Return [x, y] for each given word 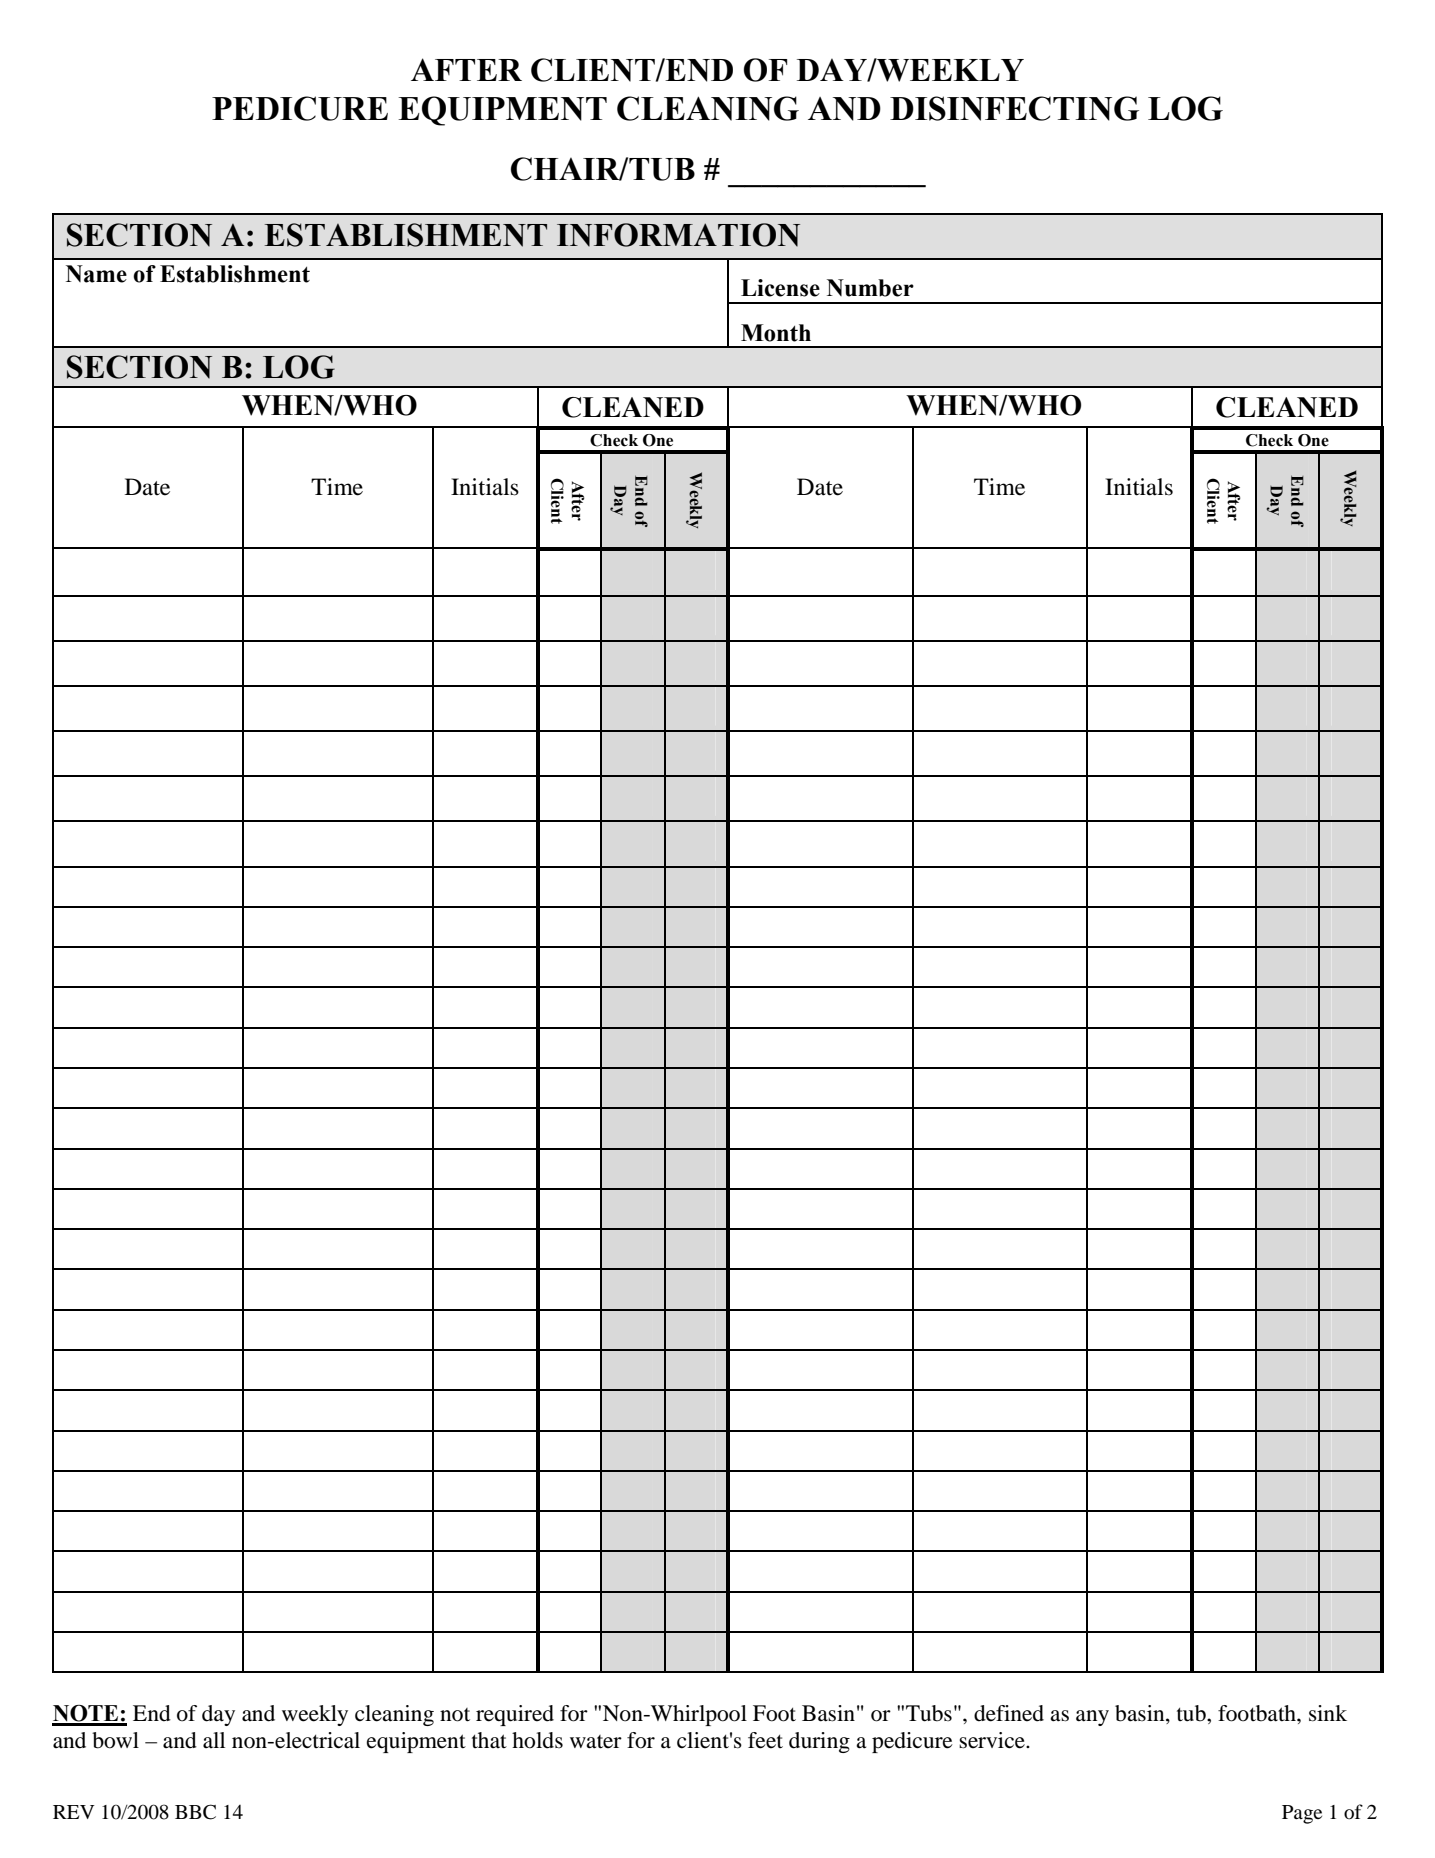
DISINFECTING [1014, 108]
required [515, 1715]
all [214, 1740]
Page [1302, 1814]
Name [96, 274]
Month [776, 333]
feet [765, 1740]
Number [870, 288]
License [780, 288]
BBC [195, 1812]
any [1092, 1718]
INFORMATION [678, 235]
